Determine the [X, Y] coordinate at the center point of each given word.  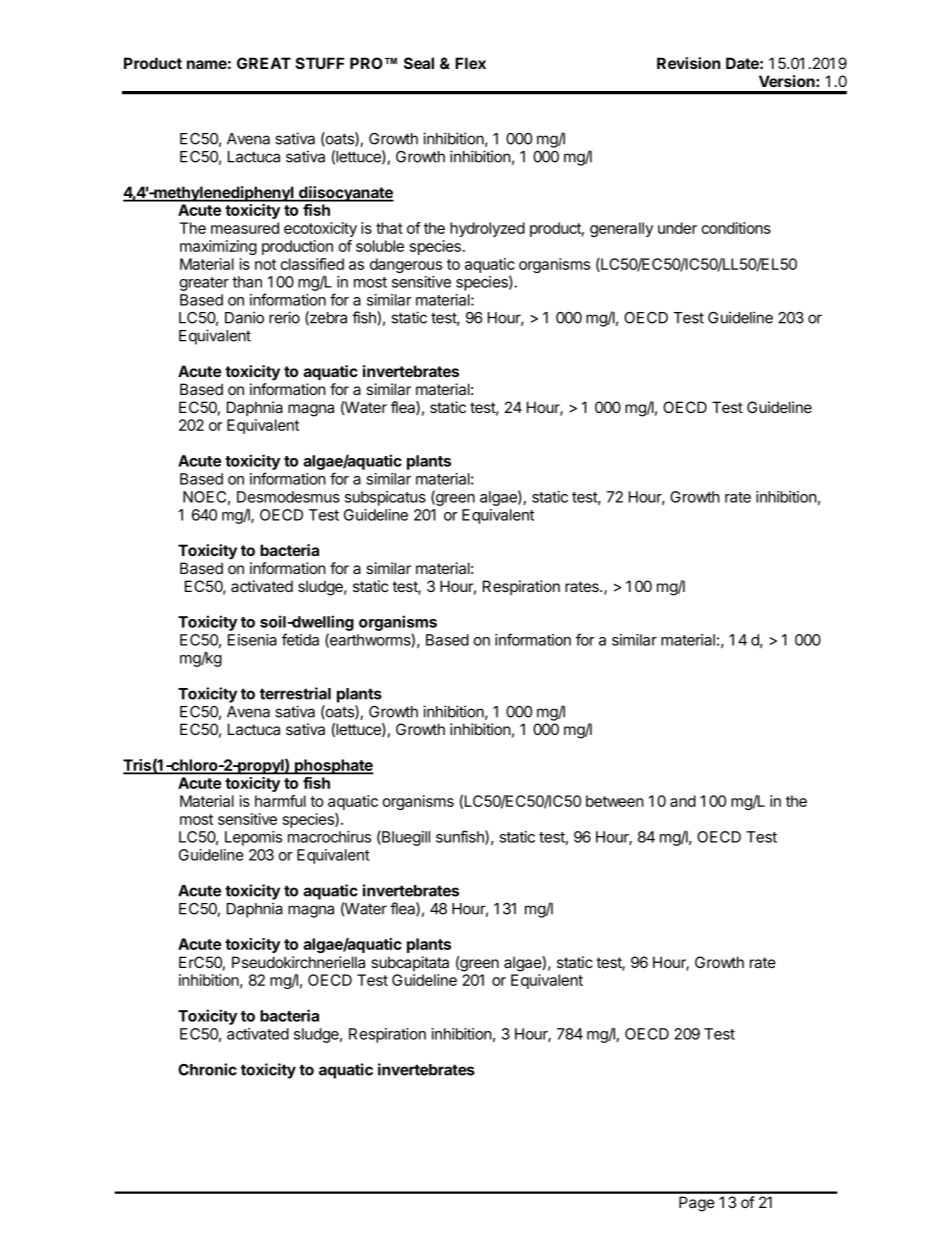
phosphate [333, 767]
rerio [284, 317]
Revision [688, 63]
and [683, 801]
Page [697, 1204]
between [615, 801]
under [677, 228]
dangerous [406, 265]
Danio [244, 317]
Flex [470, 63]
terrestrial [295, 693]
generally [621, 229]
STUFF [319, 63]
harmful [280, 801]
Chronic [207, 1069]
